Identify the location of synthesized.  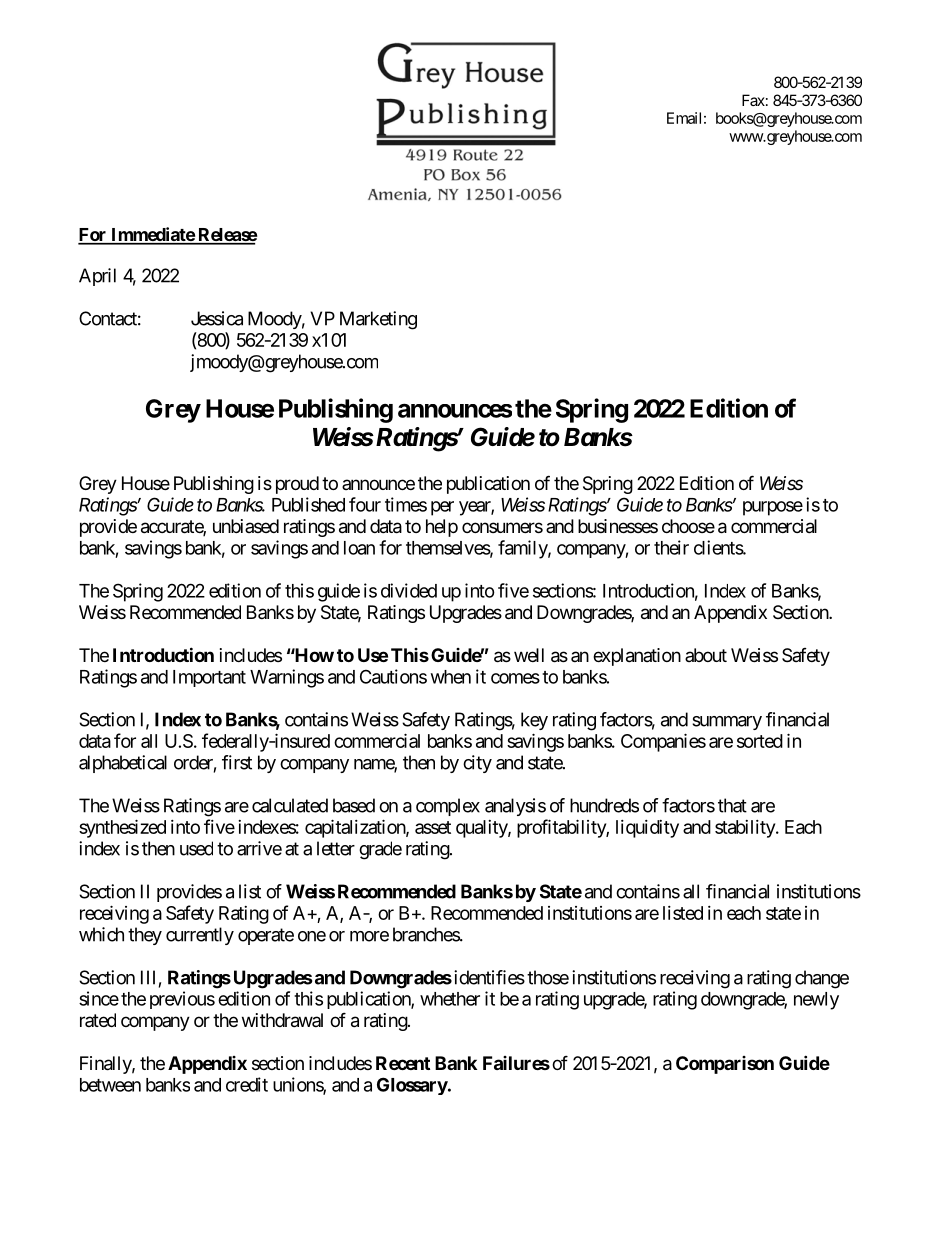
(122, 828).
